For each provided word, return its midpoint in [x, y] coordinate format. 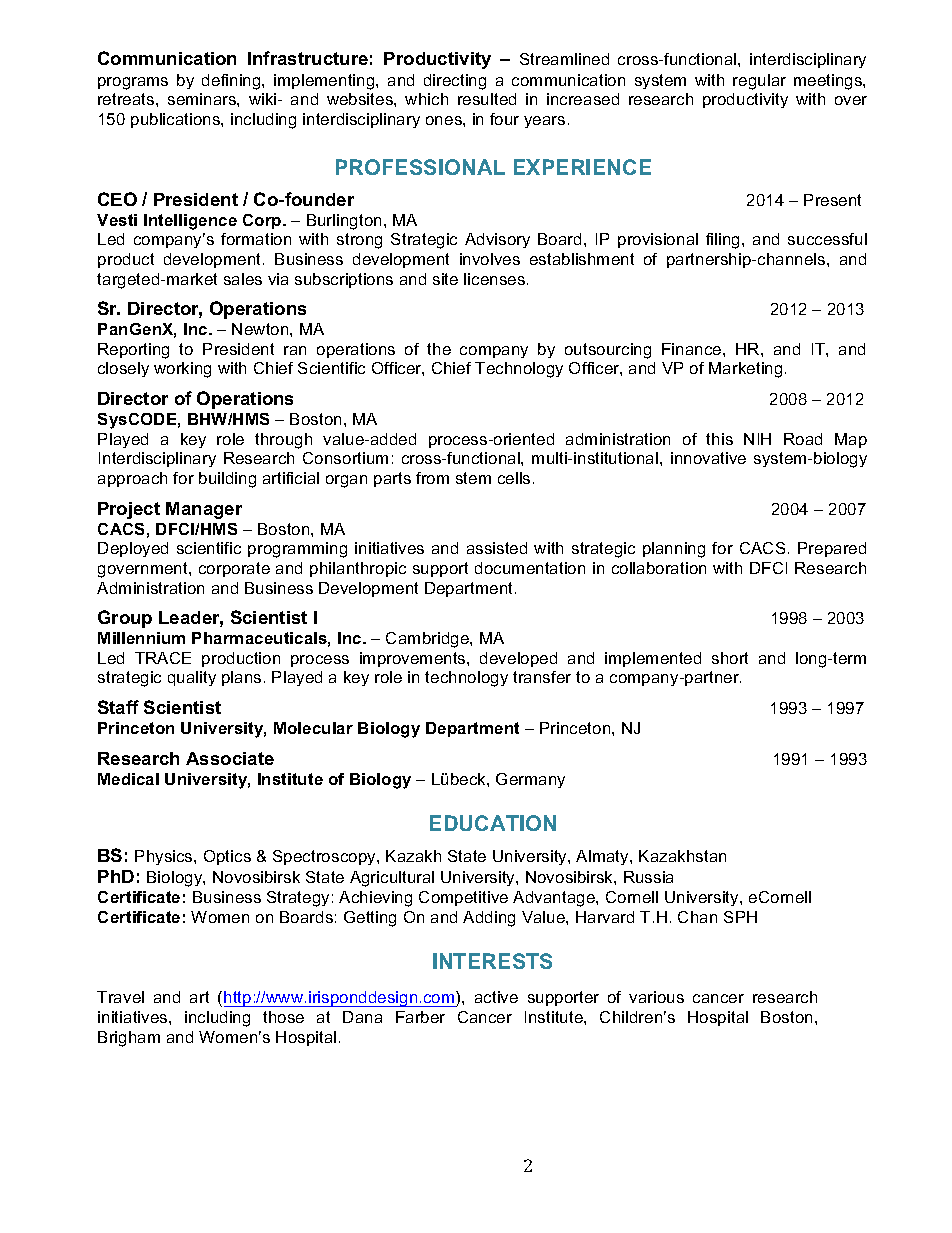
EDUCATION [493, 823]
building [227, 480]
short [730, 658]
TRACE [163, 658]
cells [514, 478]
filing [722, 241]
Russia [648, 877]
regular [759, 82]
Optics [227, 857]
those [283, 1017]
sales [243, 279]
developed [518, 659]
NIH [757, 439]
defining [232, 82]
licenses [494, 279]
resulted [487, 99]
